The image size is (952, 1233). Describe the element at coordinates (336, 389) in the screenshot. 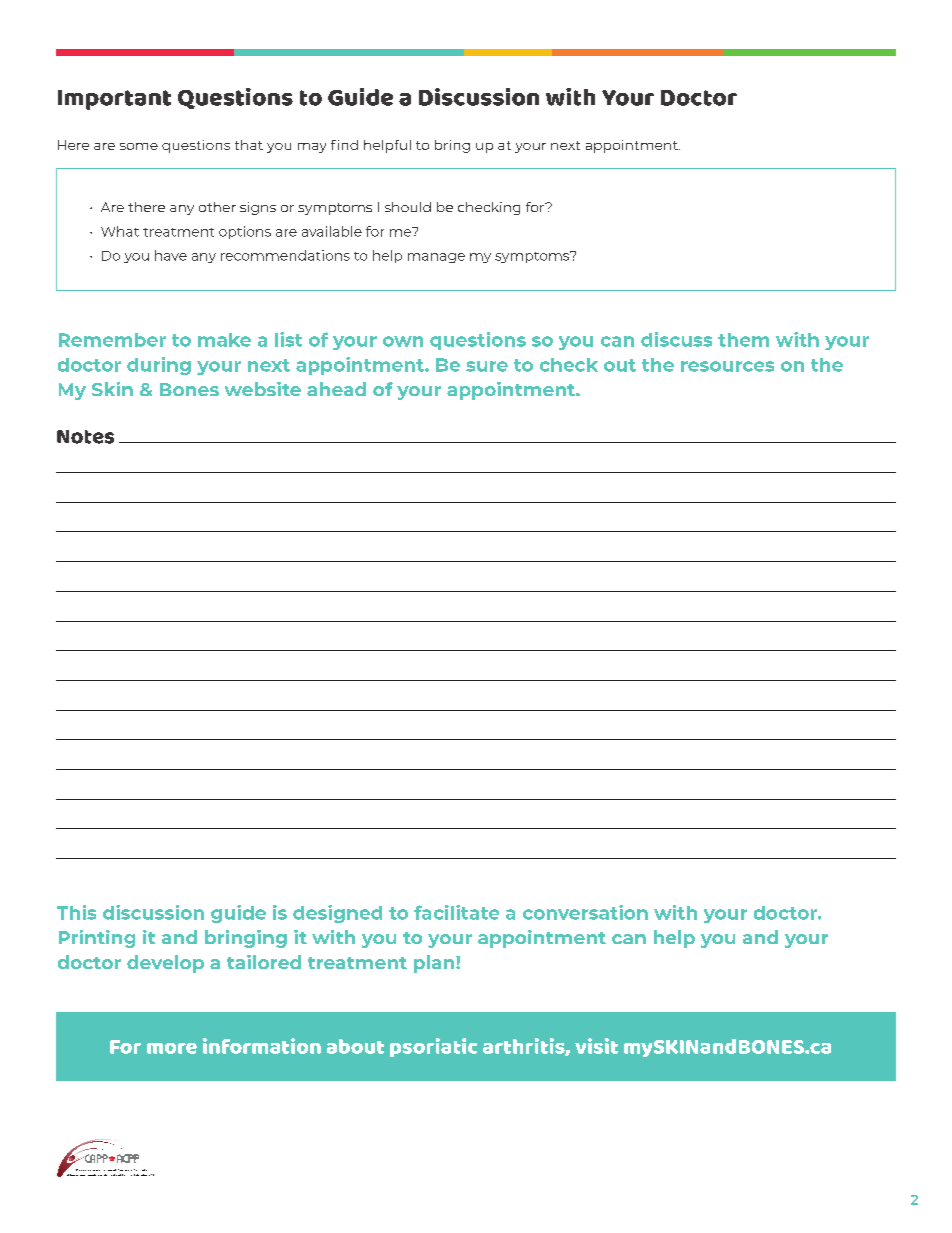

I see `ahead` at that location.
